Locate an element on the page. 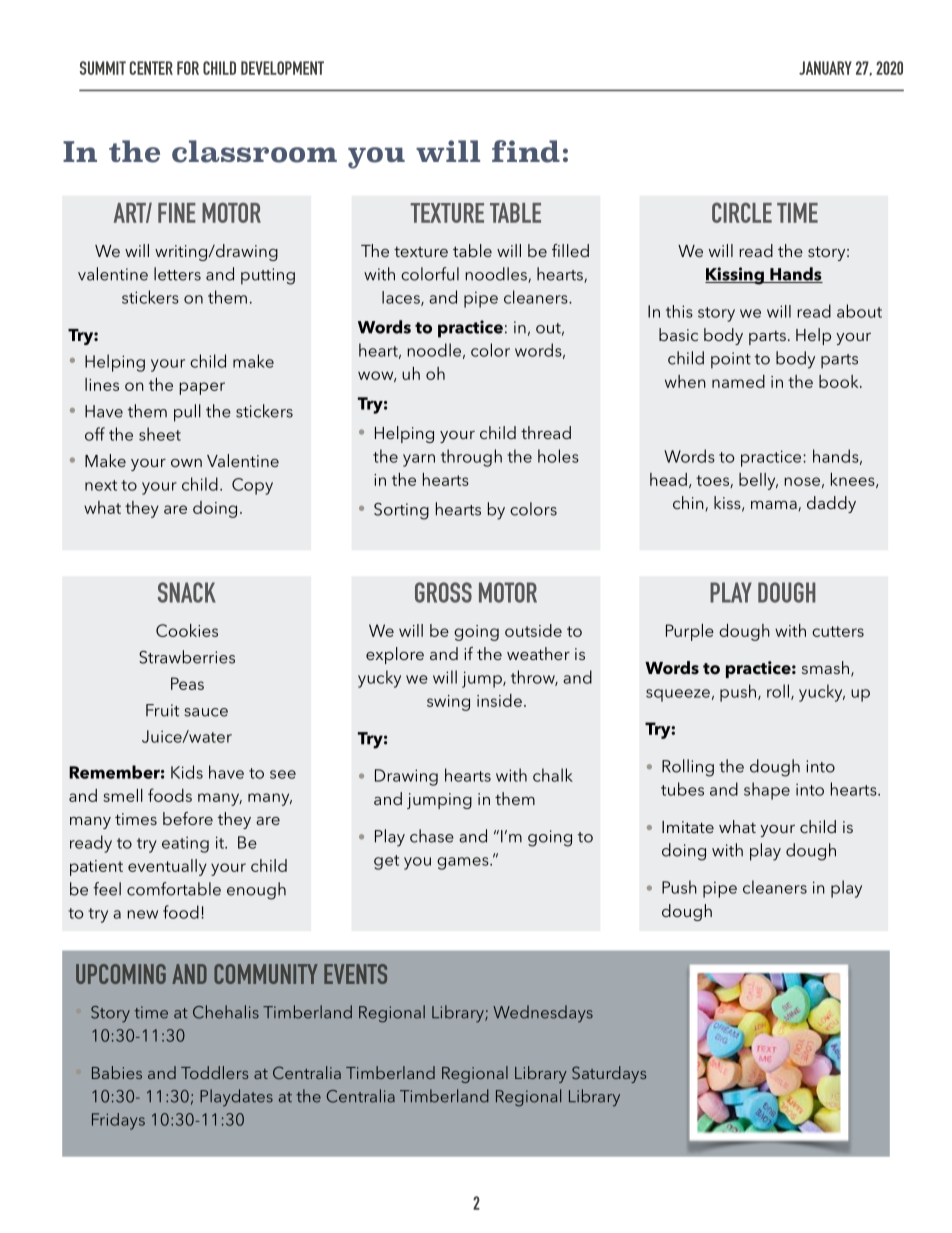 The image size is (952, 1233). shape is located at coordinates (767, 791).
